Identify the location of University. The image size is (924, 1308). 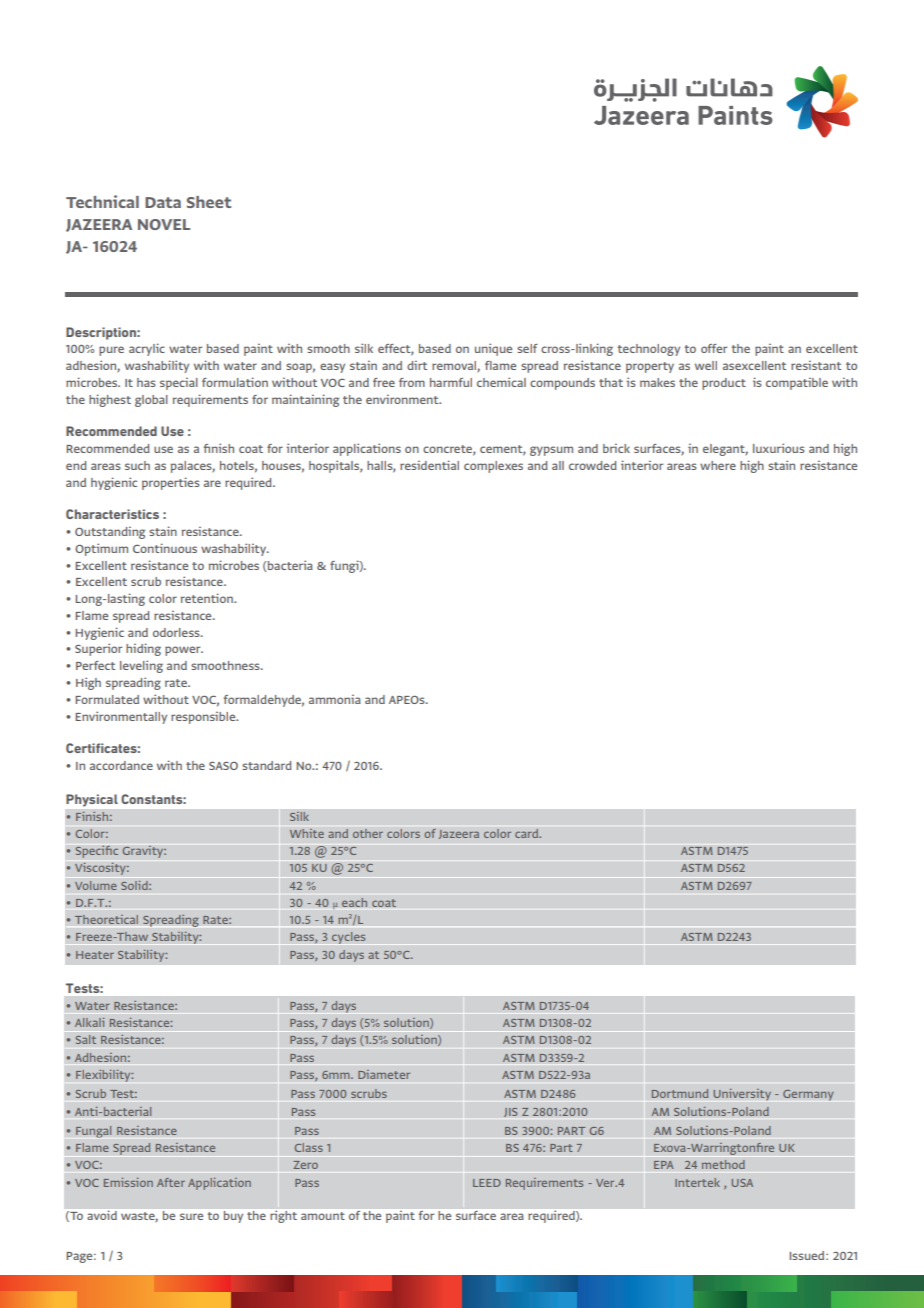
(742, 1094).
